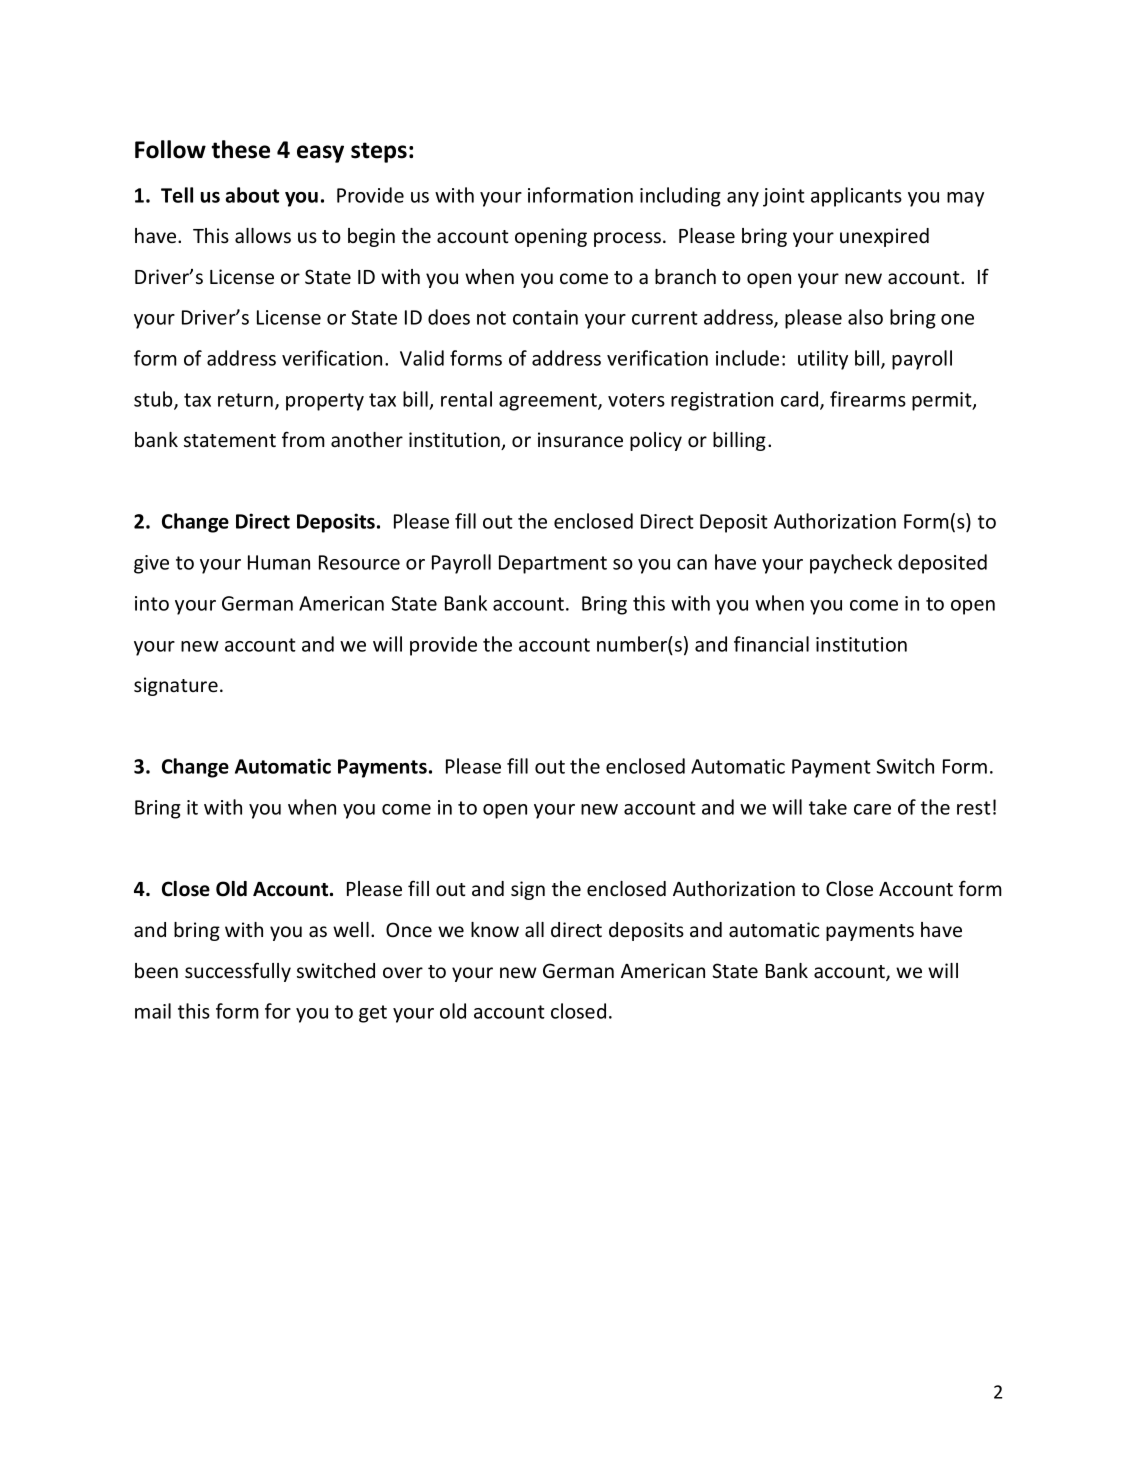 This screenshot has width=1137, height=1471. I want to click on about, so click(252, 195).
